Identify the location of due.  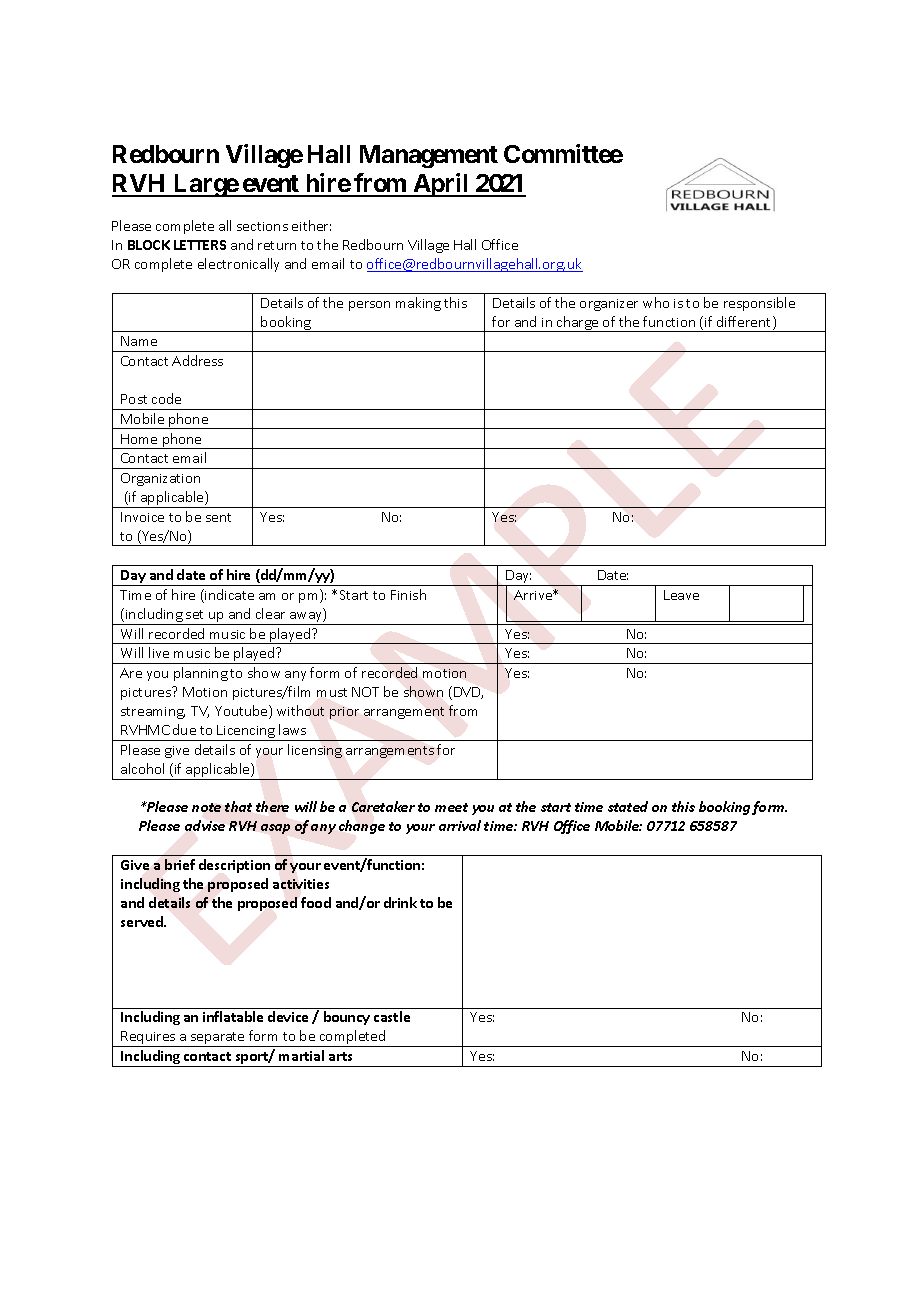
(184, 729).
